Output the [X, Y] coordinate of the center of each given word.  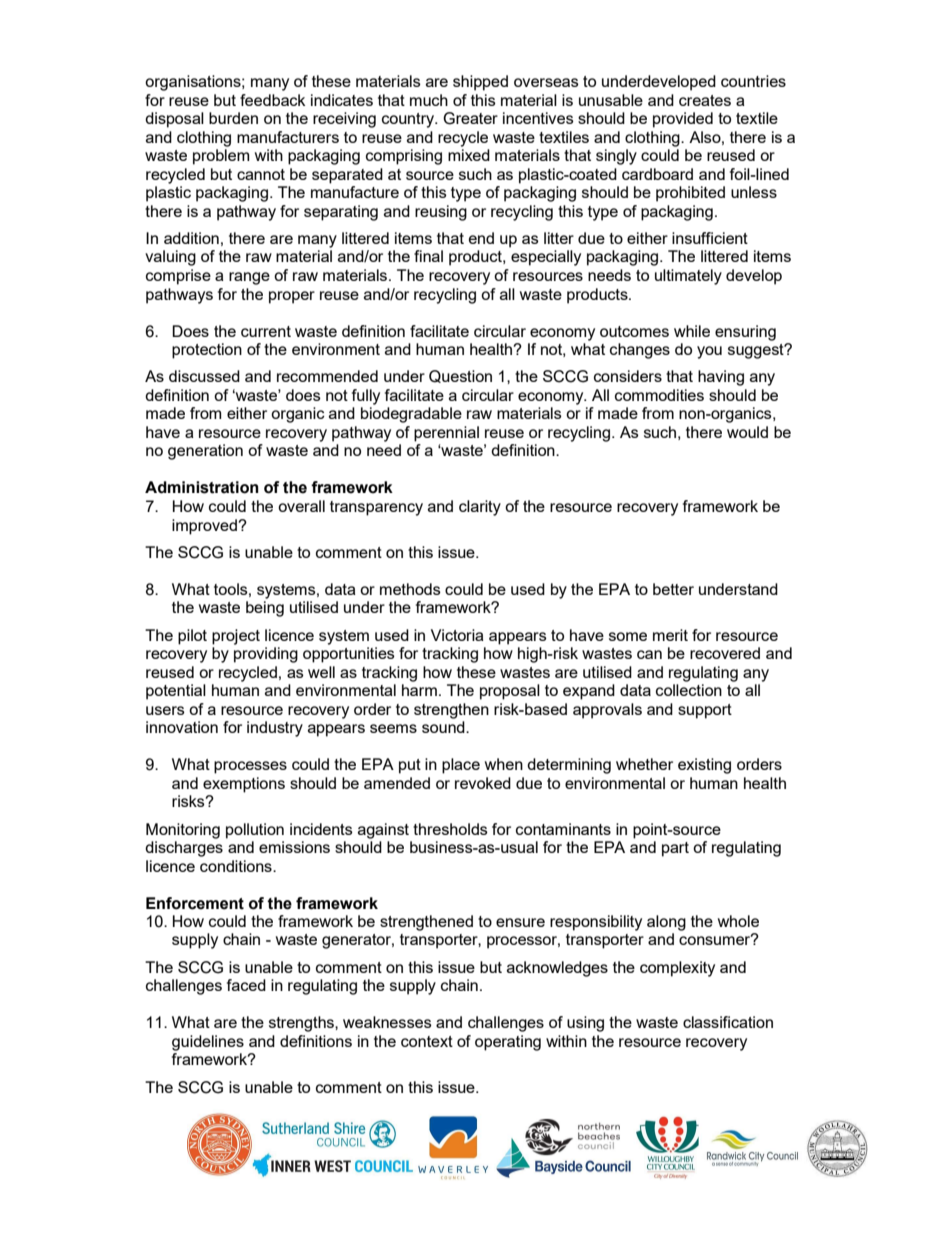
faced [246, 985]
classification [728, 1022]
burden [233, 118]
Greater [470, 118]
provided [683, 120]
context [427, 1041]
